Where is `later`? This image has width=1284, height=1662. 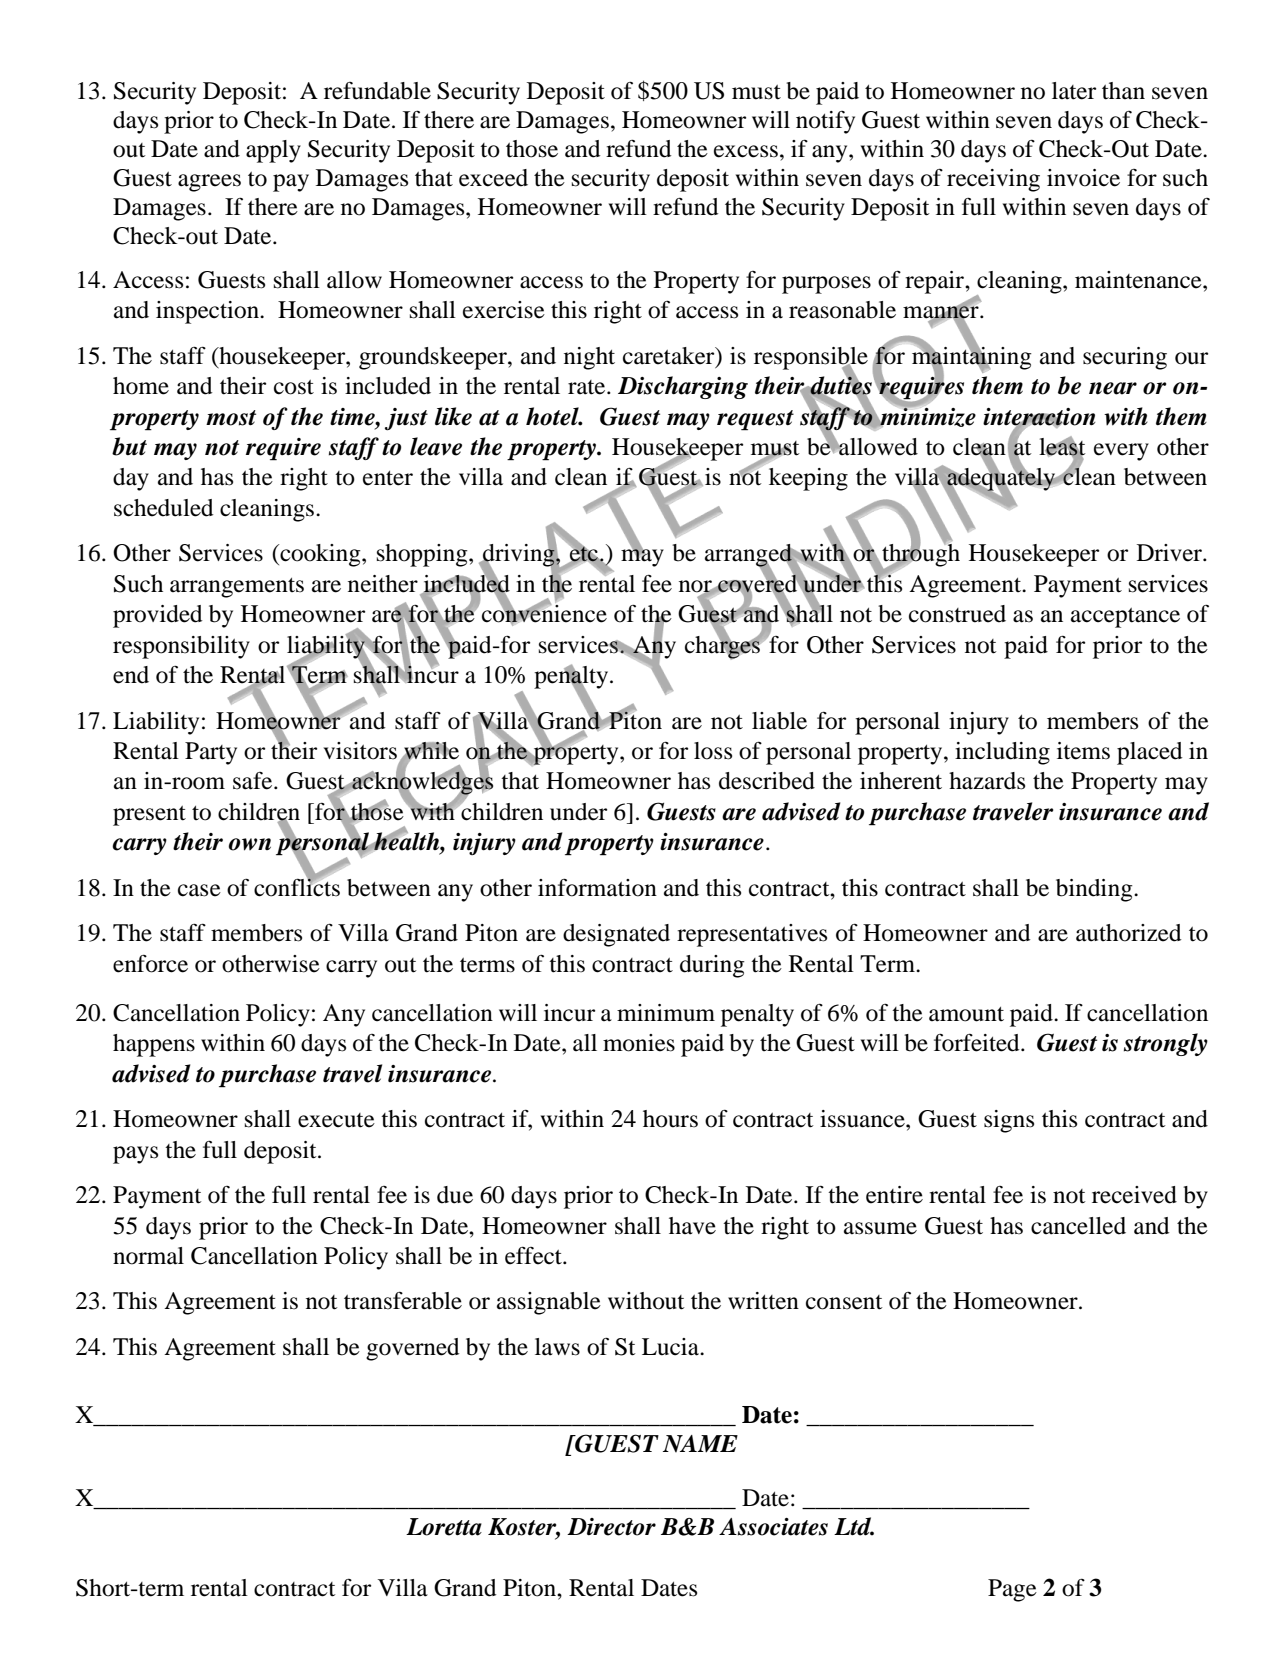
later is located at coordinates (1074, 91).
